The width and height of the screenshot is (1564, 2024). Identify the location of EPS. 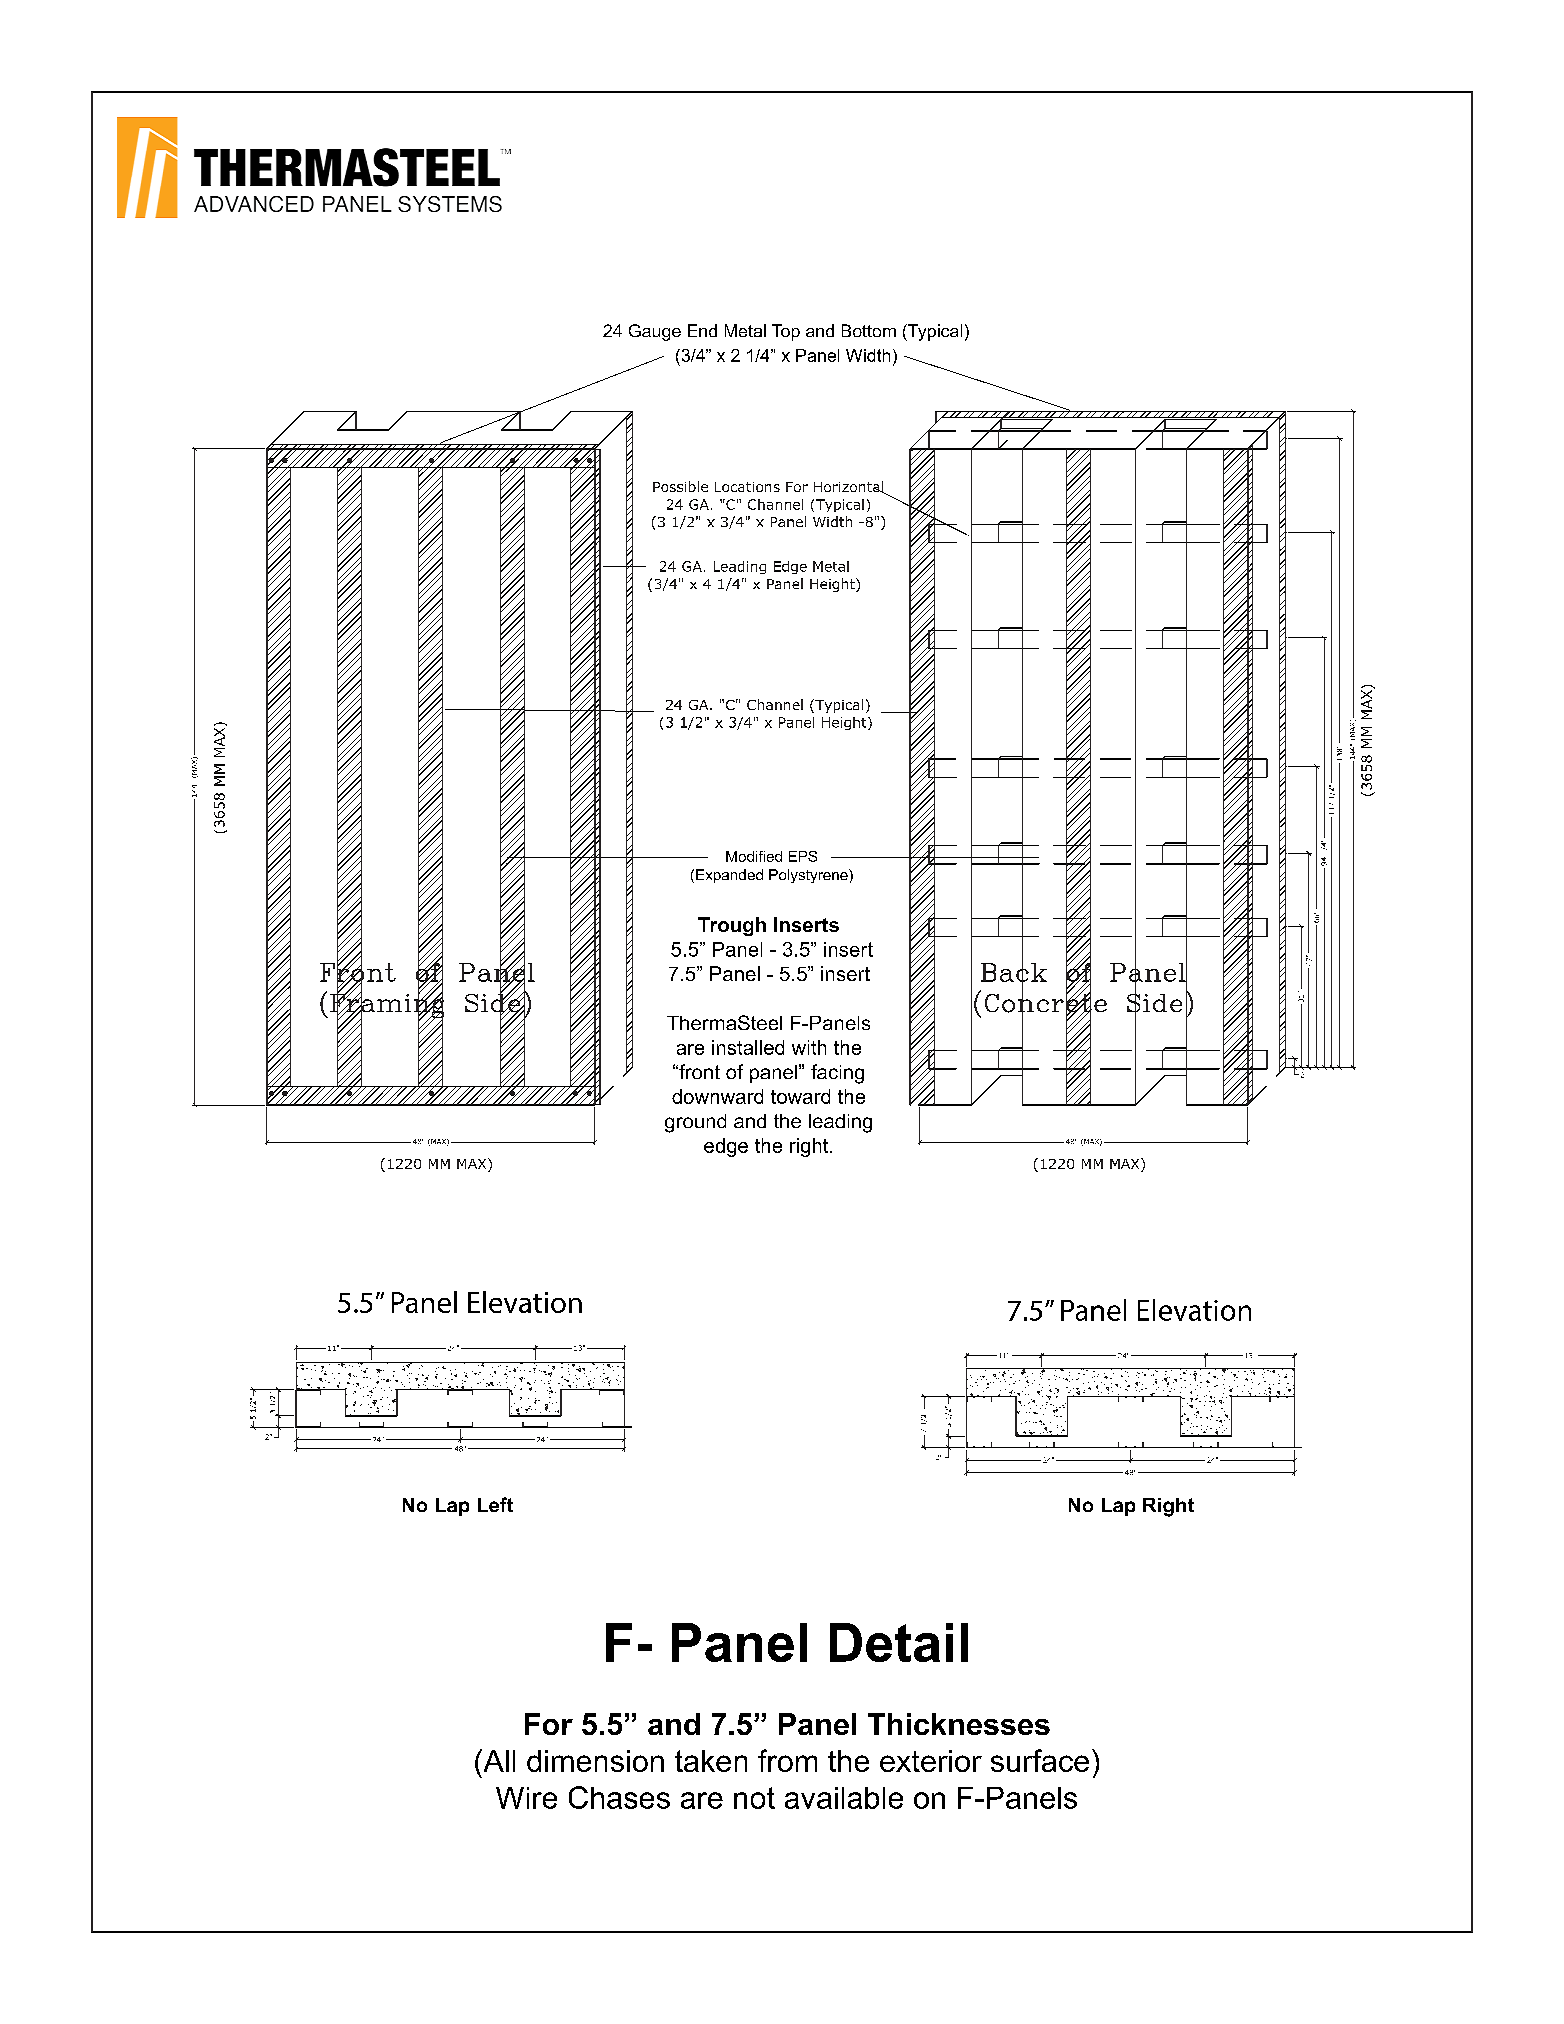
(803, 856).
